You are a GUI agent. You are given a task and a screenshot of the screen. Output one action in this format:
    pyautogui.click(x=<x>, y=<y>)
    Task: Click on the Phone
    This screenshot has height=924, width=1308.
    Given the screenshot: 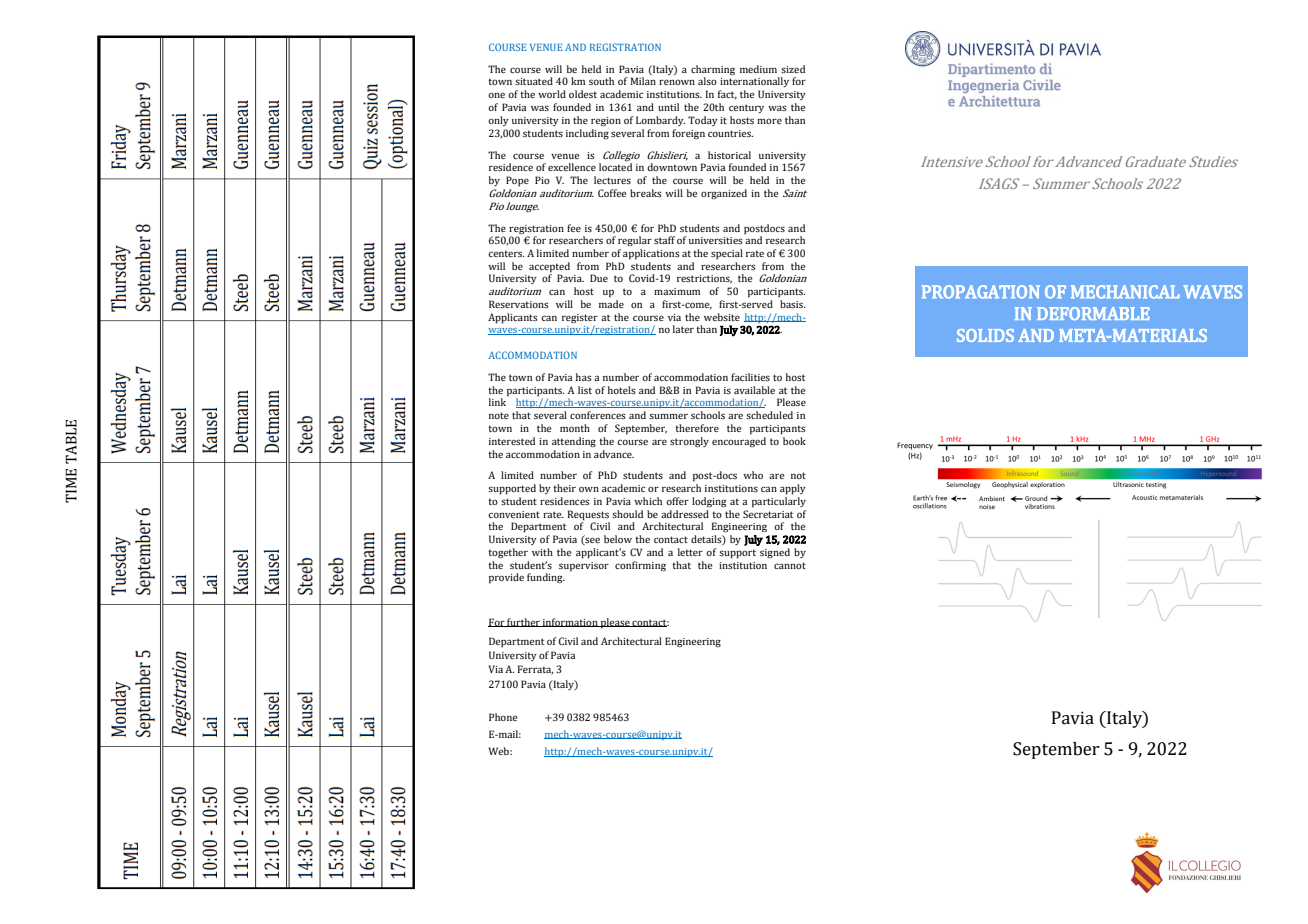 What is the action you would take?
    pyautogui.click(x=503, y=717)
